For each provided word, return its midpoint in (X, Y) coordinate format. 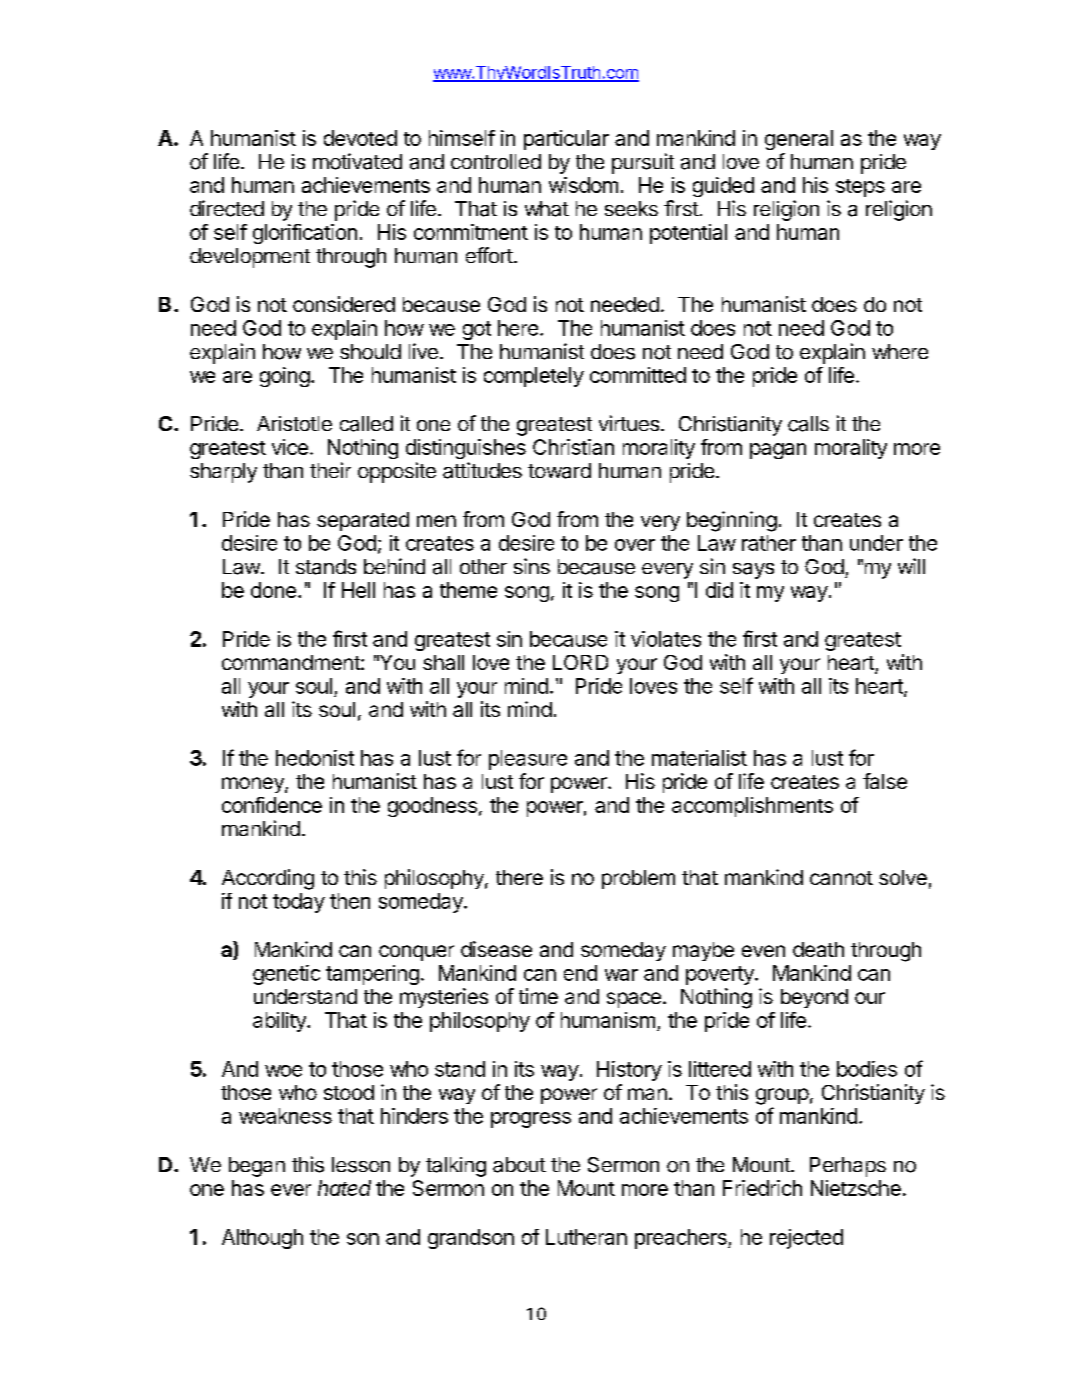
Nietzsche (856, 1188)
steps (860, 188)
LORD (580, 662)
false (885, 781)
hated (344, 1188)
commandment (292, 662)
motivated (357, 161)
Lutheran (586, 1237)
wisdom (583, 185)
